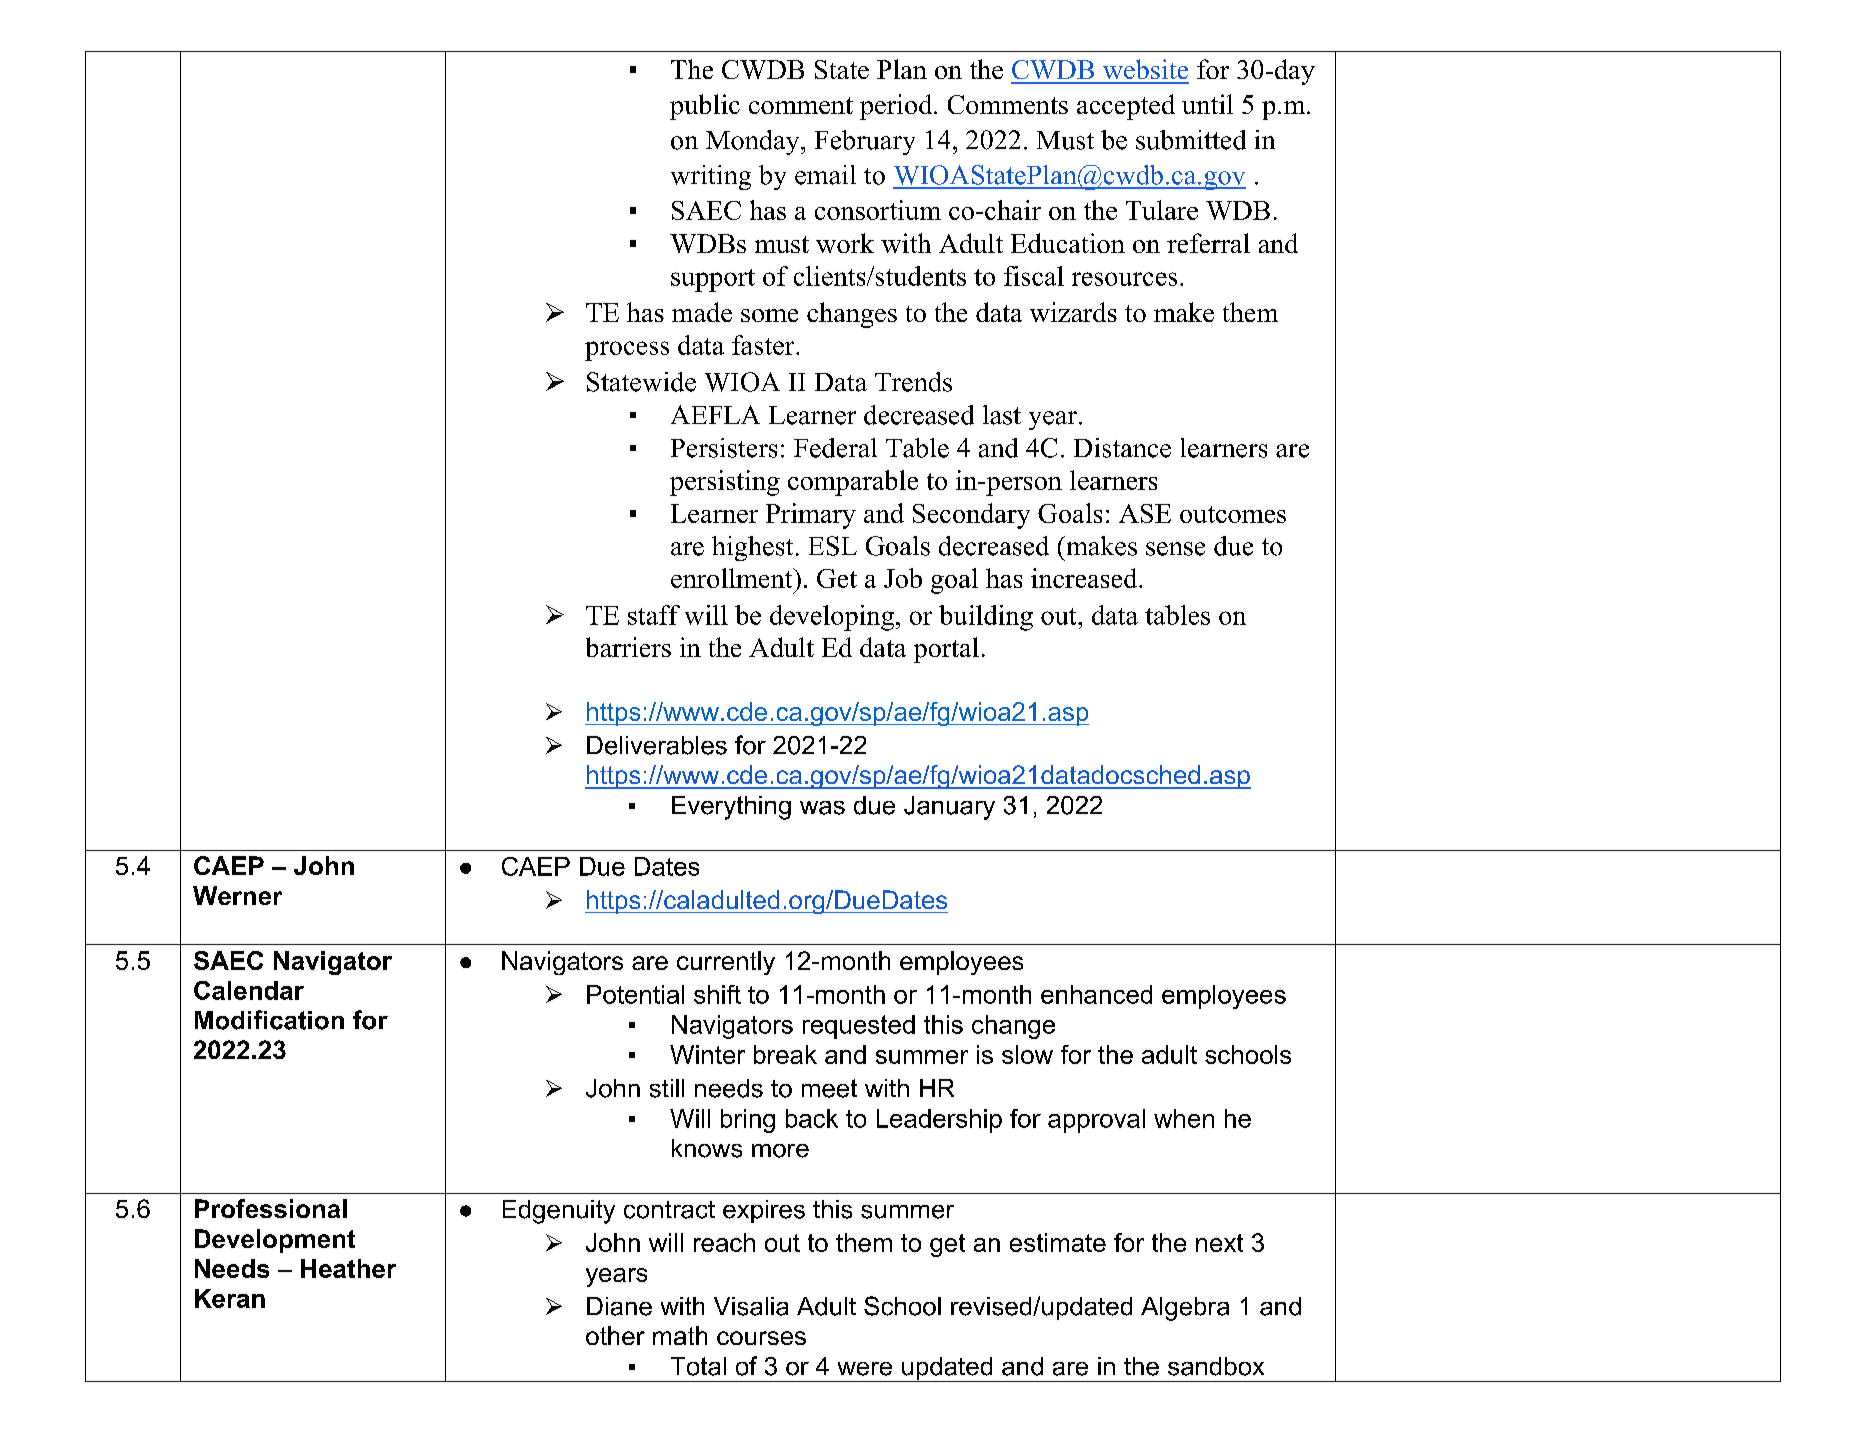 The height and width of the screenshot is (1442, 1866). Describe the element at coordinates (748, 1121) in the screenshot. I see `bring` at that location.
